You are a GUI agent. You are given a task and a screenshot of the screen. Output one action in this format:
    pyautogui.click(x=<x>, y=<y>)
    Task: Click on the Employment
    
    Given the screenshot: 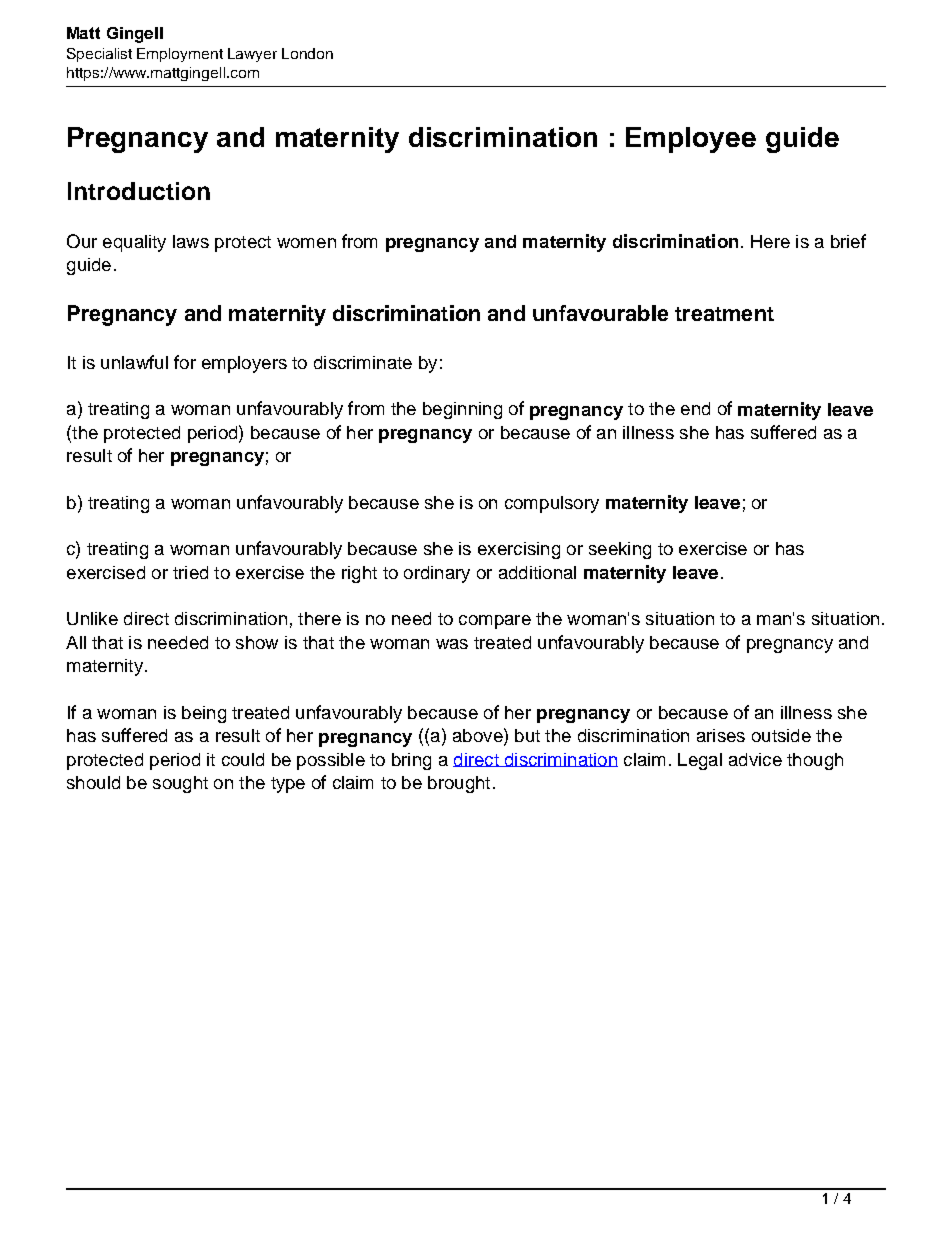 What is the action you would take?
    pyautogui.click(x=180, y=55)
